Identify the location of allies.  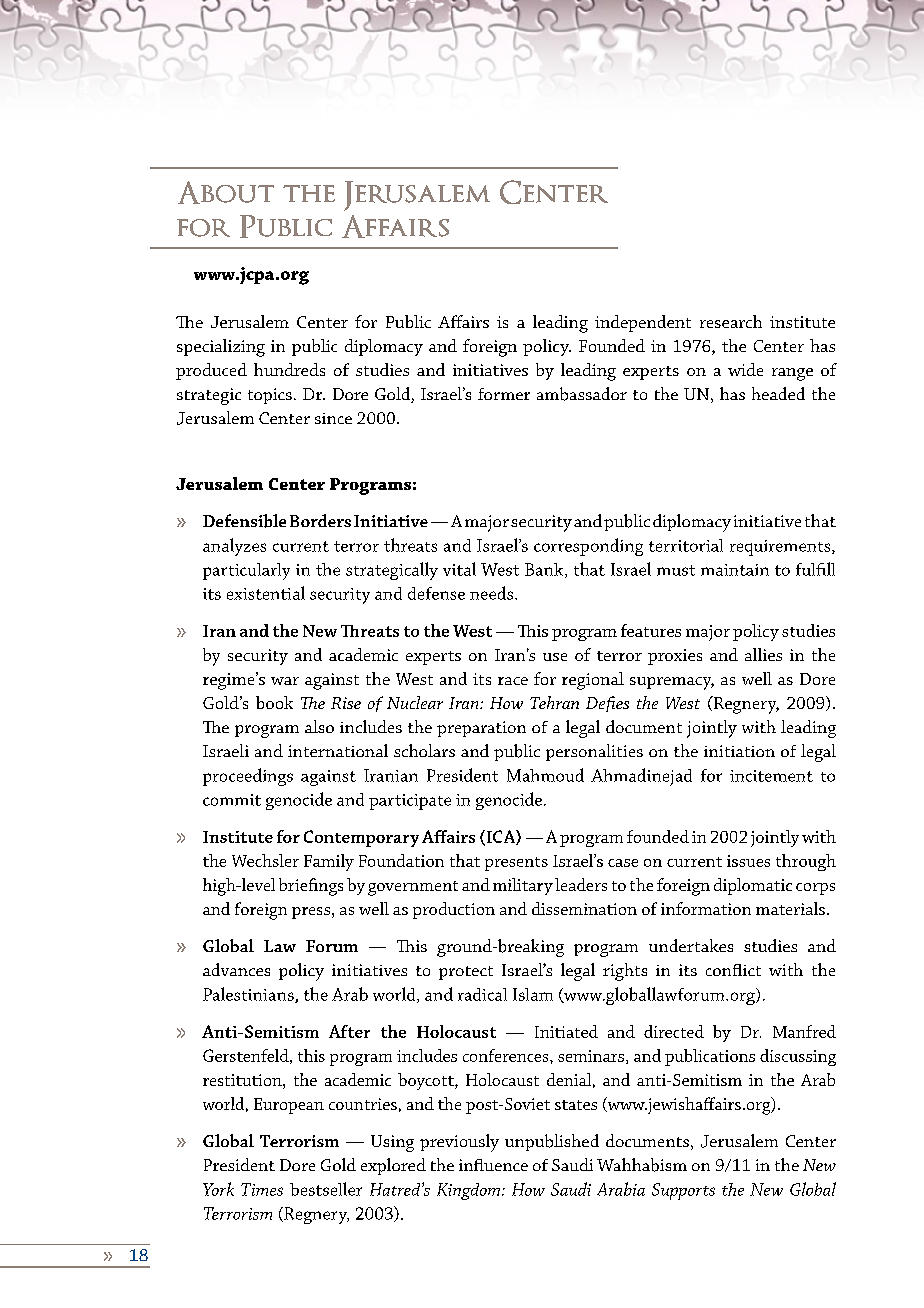
(763, 654).
